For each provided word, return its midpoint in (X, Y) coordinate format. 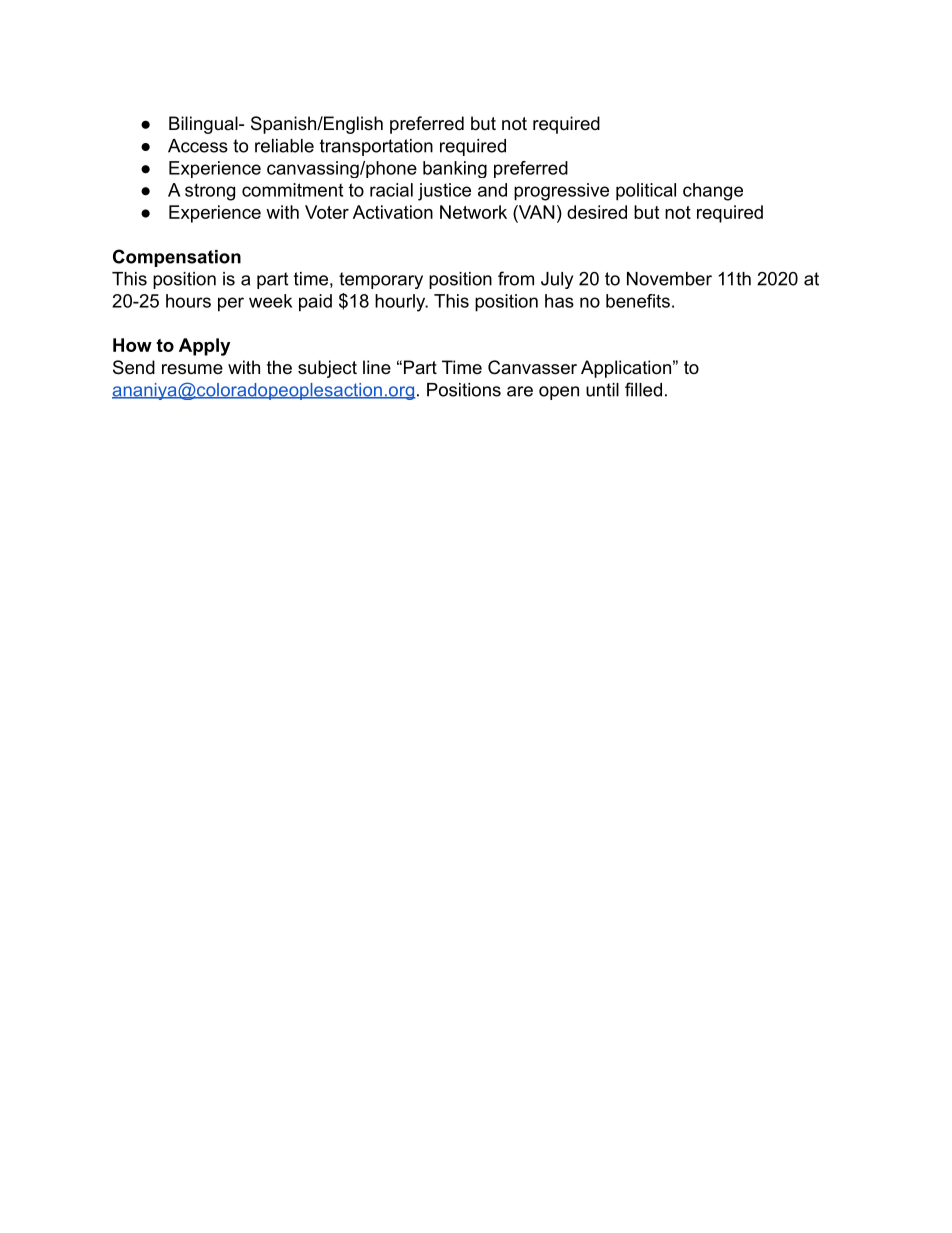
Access (198, 146)
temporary (381, 280)
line (377, 367)
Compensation (177, 258)
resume (192, 369)
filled (643, 389)
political (646, 192)
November (669, 279)
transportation (376, 147)
